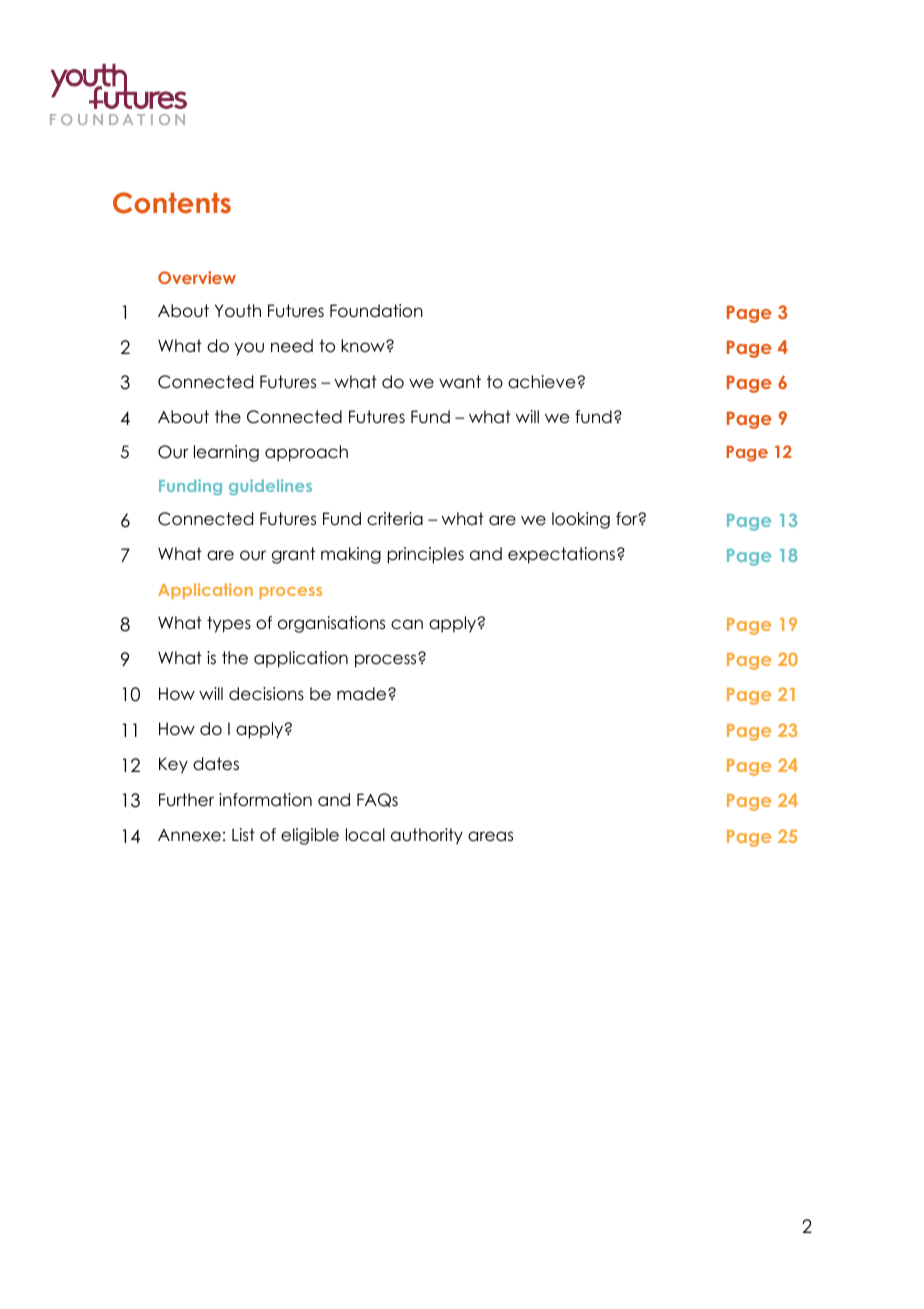 The width and height of the document is (924, 1309). Describe the element at coordinates (363, 694) in the document. I see `made` at that location.
